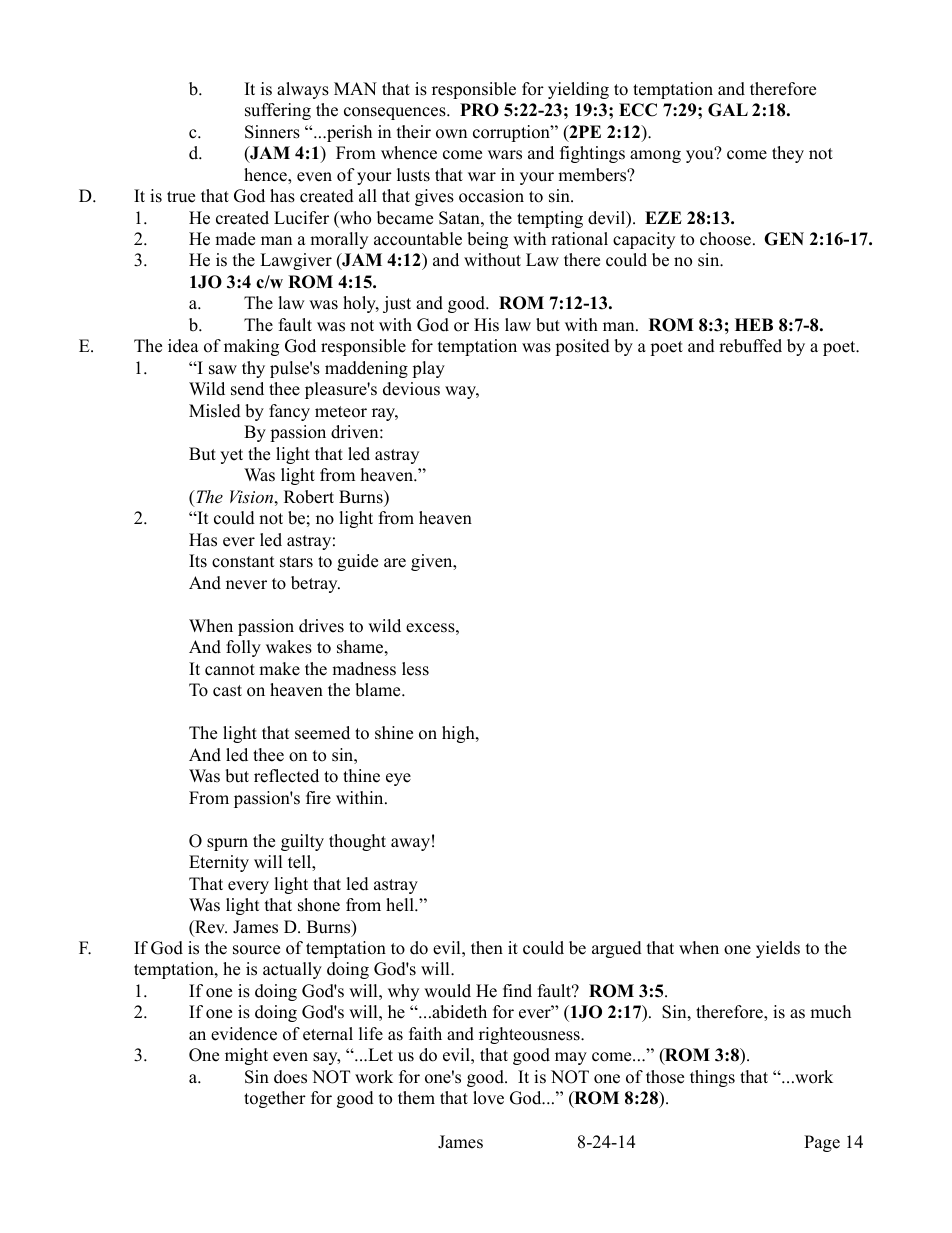 The width and height of the screenshot is (952, 1233). What do you see at coordinates (275, 1099) in the screenshot?
I see `together` at bounding box center [275, 1099].
